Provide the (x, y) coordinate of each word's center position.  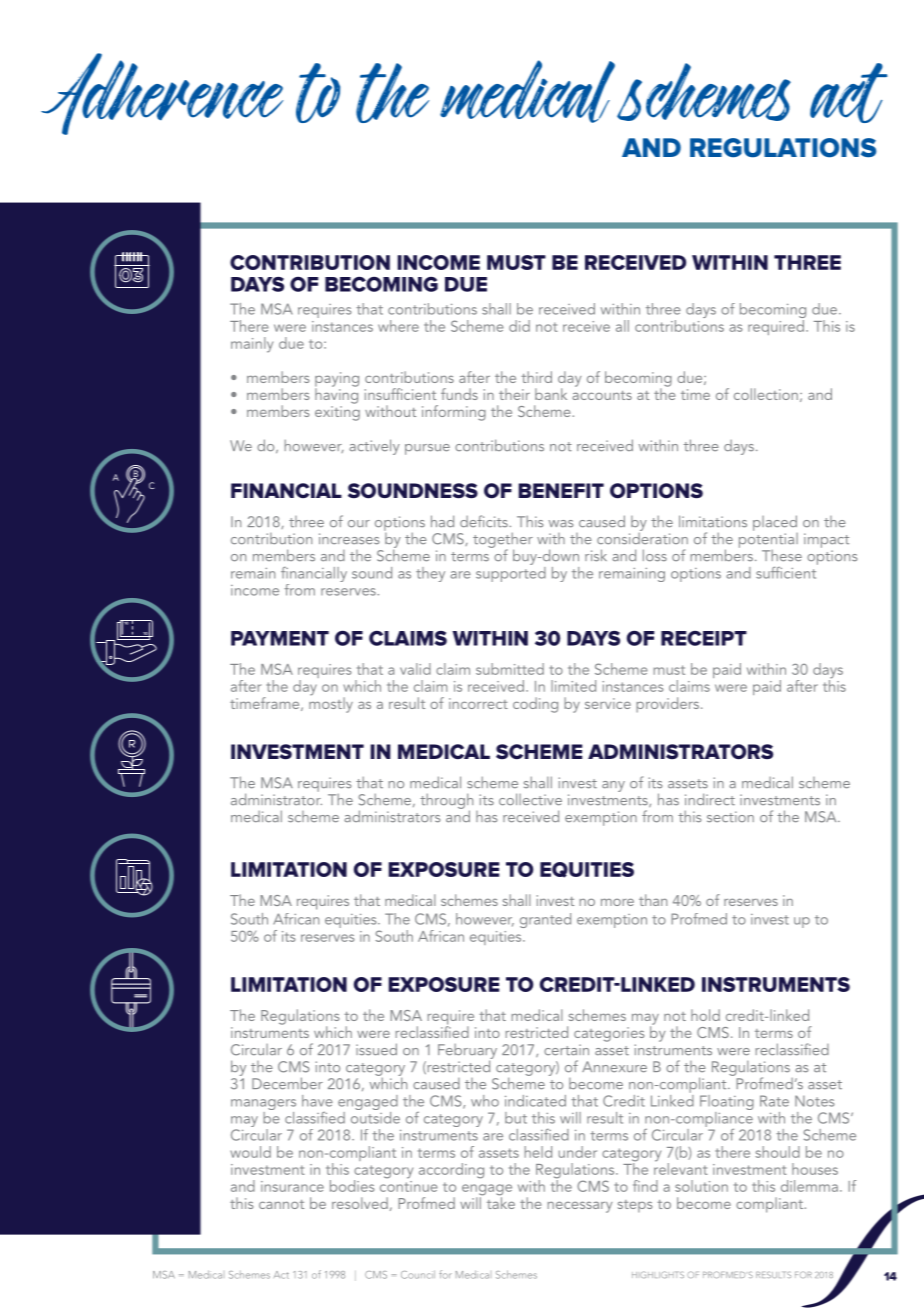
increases (349, 539)
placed (775, 523)
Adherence (162, 94)
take (501, 1202)
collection (766, 394)
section (730, 817)
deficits (485, 521)
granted (545, 920)
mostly (331, 704)
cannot (281, 1204)
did (519, 326)
